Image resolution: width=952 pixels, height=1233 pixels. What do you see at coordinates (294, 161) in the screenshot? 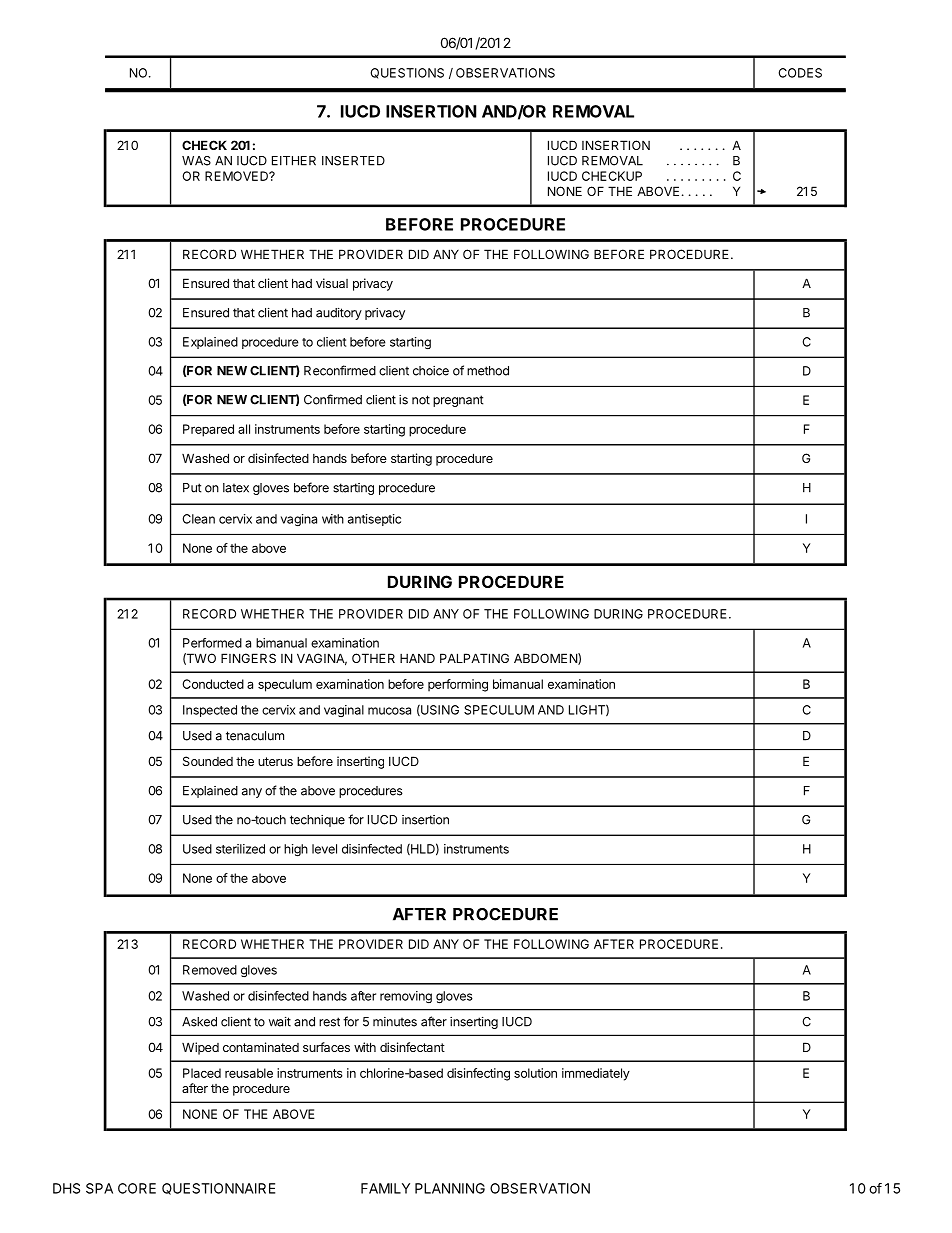
I see `EITHER` at bounding box center [294, 161].
